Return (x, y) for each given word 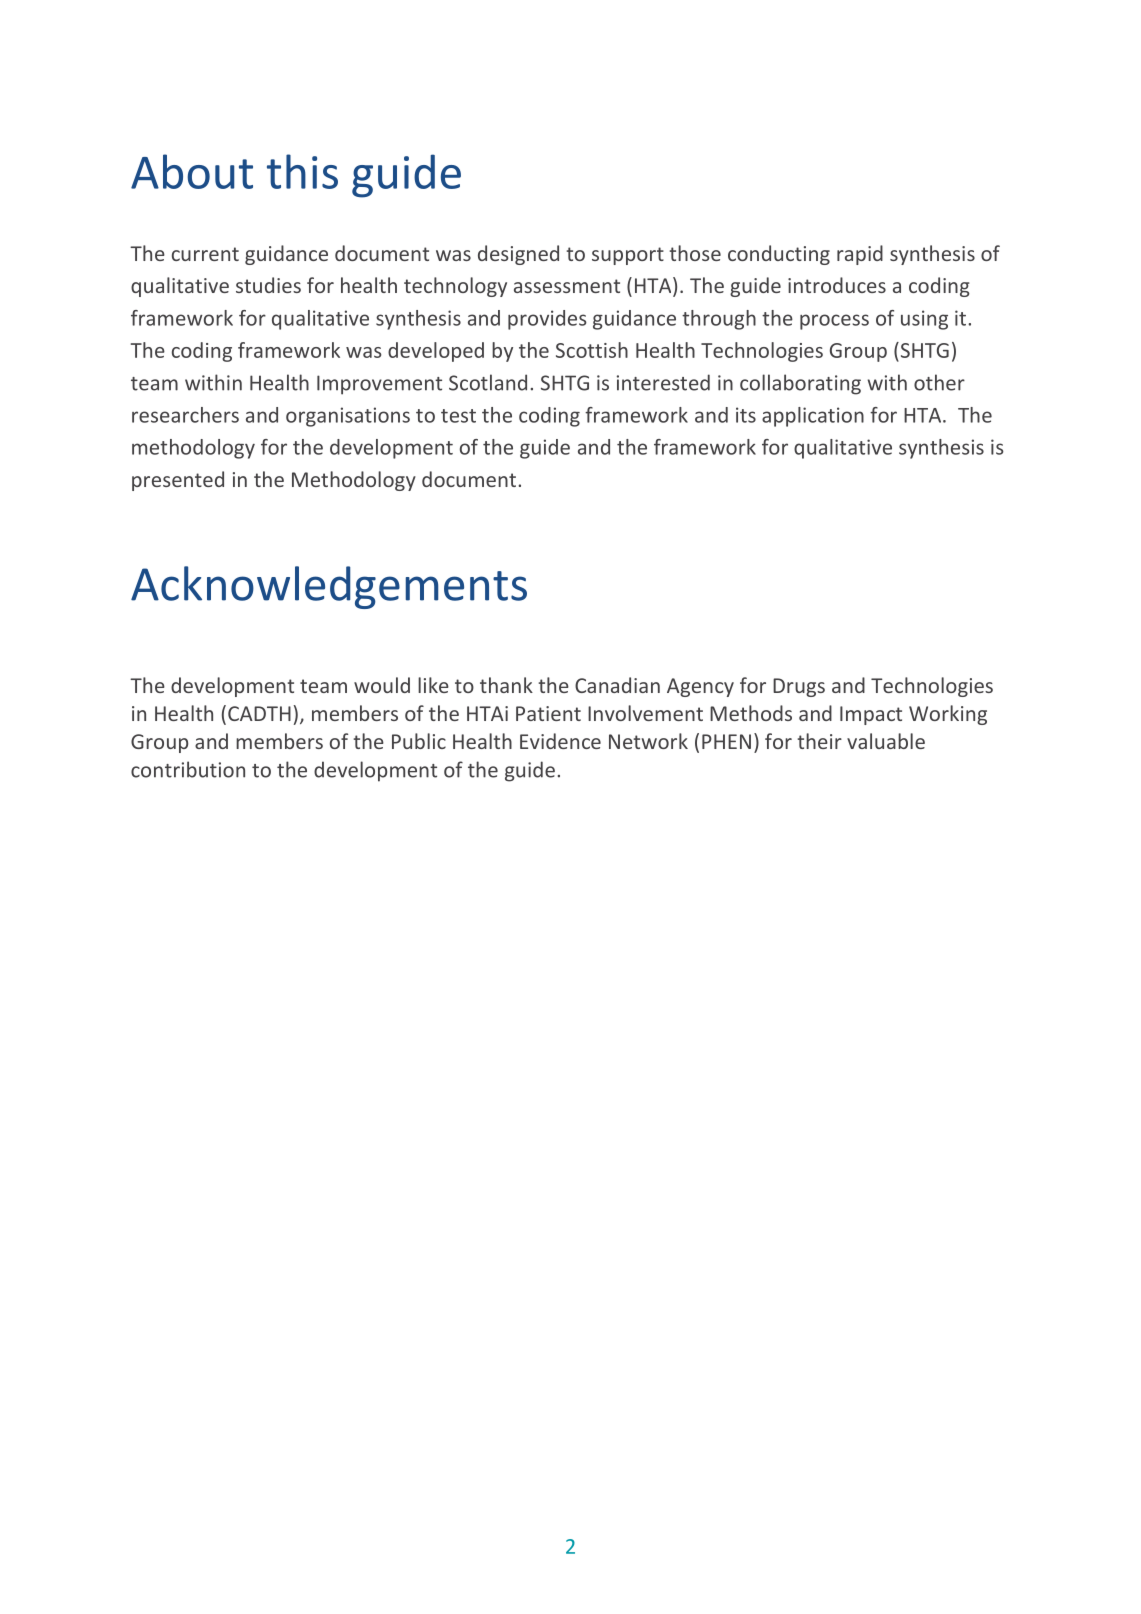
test (458, 416)
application (813, 417)
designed (518, 255)
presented (178, 481)
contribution (188, 769)
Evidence (560, 741)
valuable (886, 741)
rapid (860, 255)
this (302, 171)
